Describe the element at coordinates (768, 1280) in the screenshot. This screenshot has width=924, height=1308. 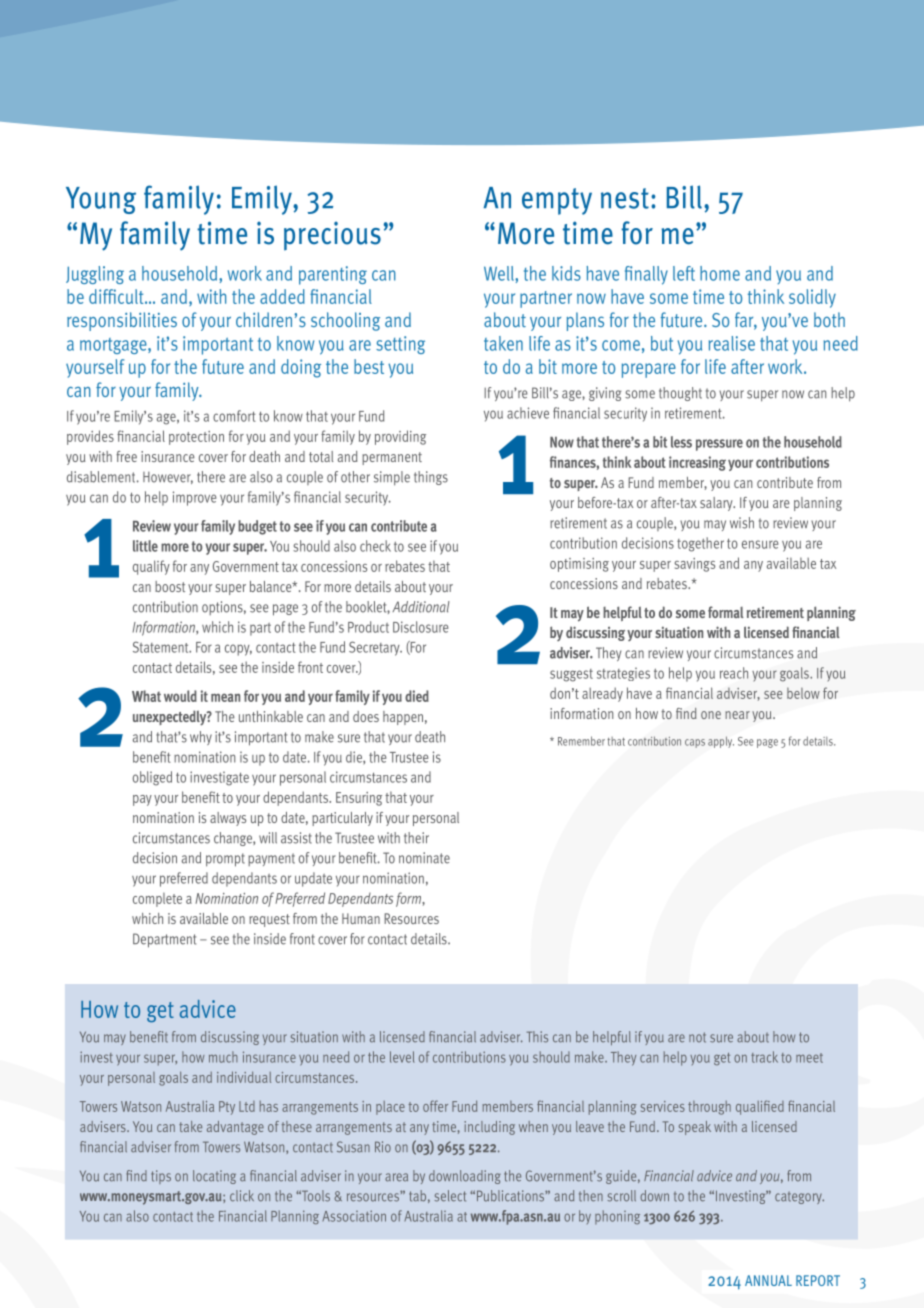
I see `Annual` at that location.
